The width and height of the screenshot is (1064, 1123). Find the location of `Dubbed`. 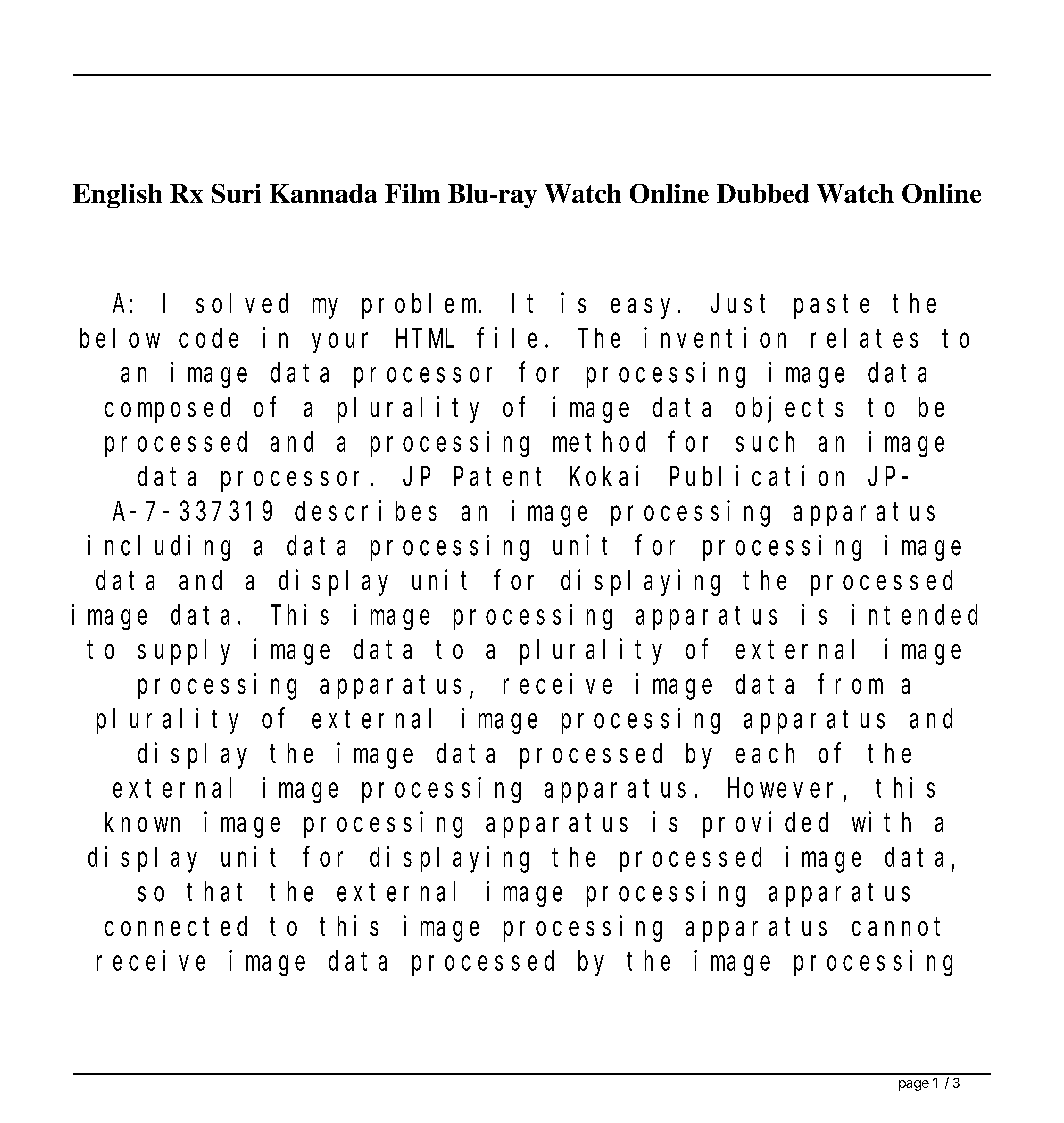

Dubbed is located at coordinates (763, 193).
